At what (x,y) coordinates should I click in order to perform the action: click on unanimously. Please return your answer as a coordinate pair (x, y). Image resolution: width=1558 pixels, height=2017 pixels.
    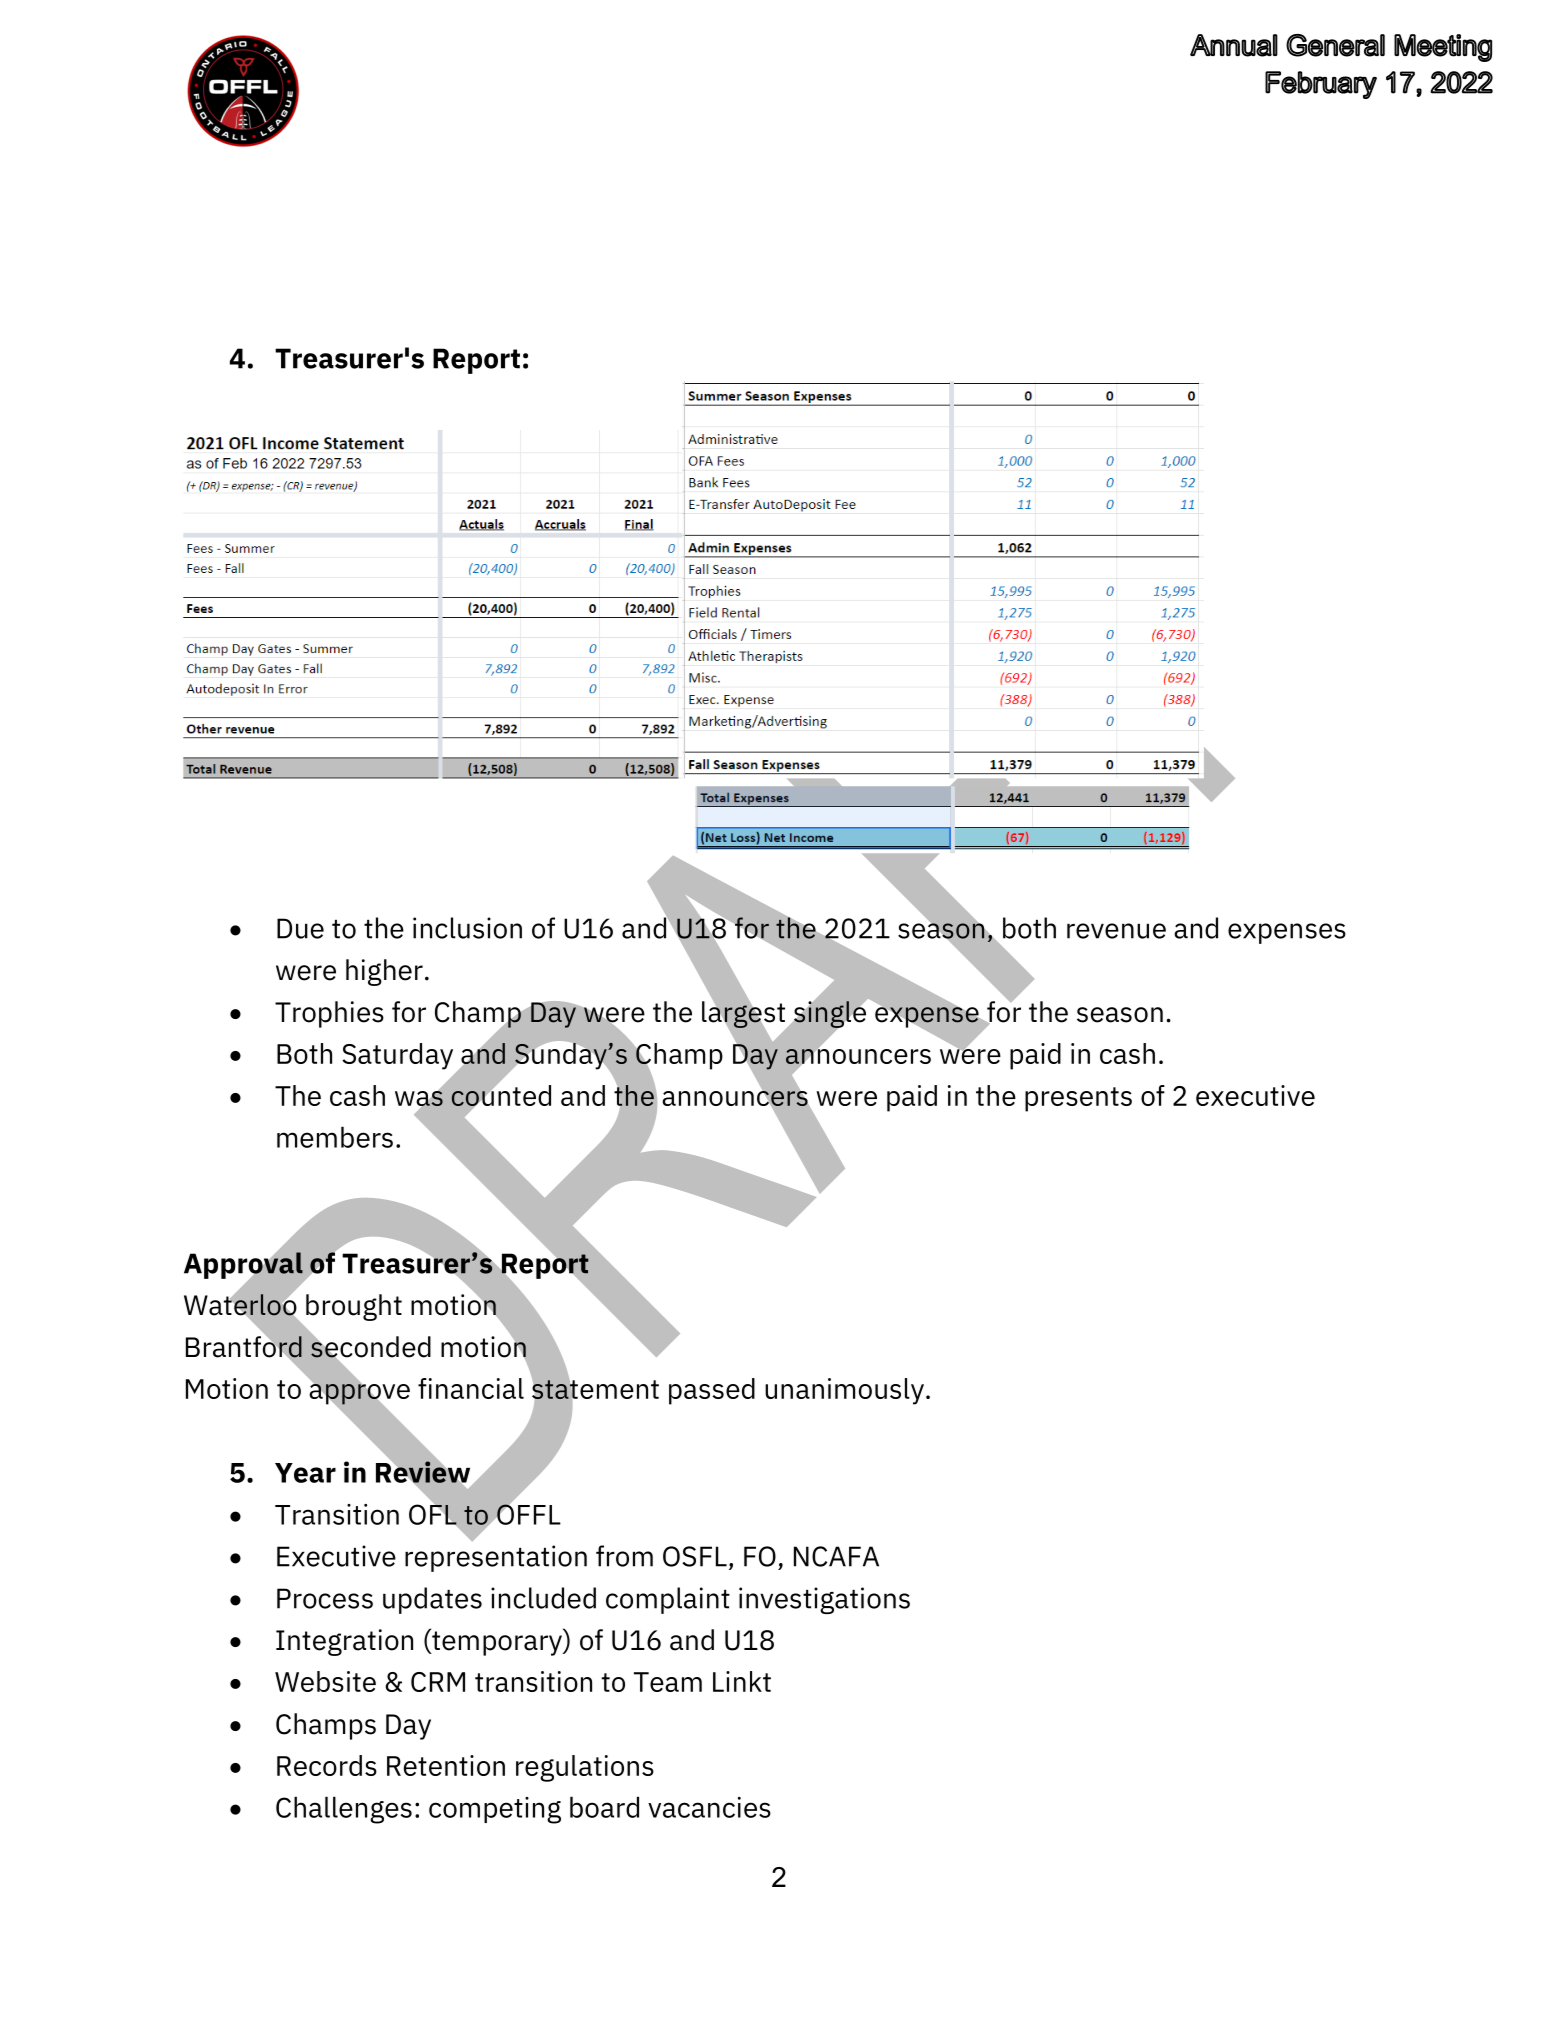
    Looking at the image, I should click on (844, 1391).
